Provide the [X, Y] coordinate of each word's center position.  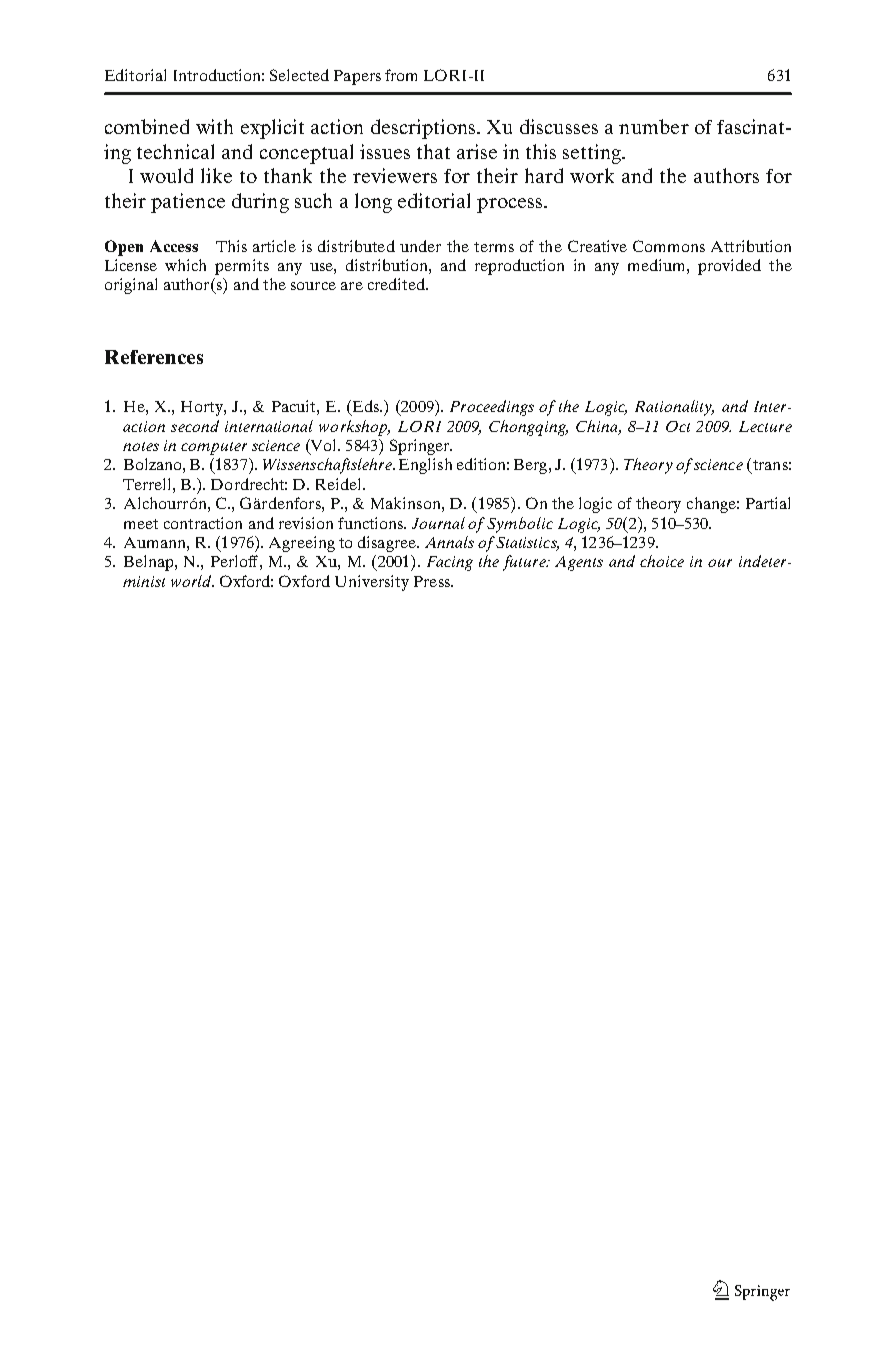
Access [174, 246]
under [420, 246]
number [654, 126]
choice [662, 561]
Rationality [674, 408]
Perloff [234, 561]
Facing [450, 563]
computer [214, 448]
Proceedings [492, 408]
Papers [357, 77]
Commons [669, 246]
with [214, 126]
